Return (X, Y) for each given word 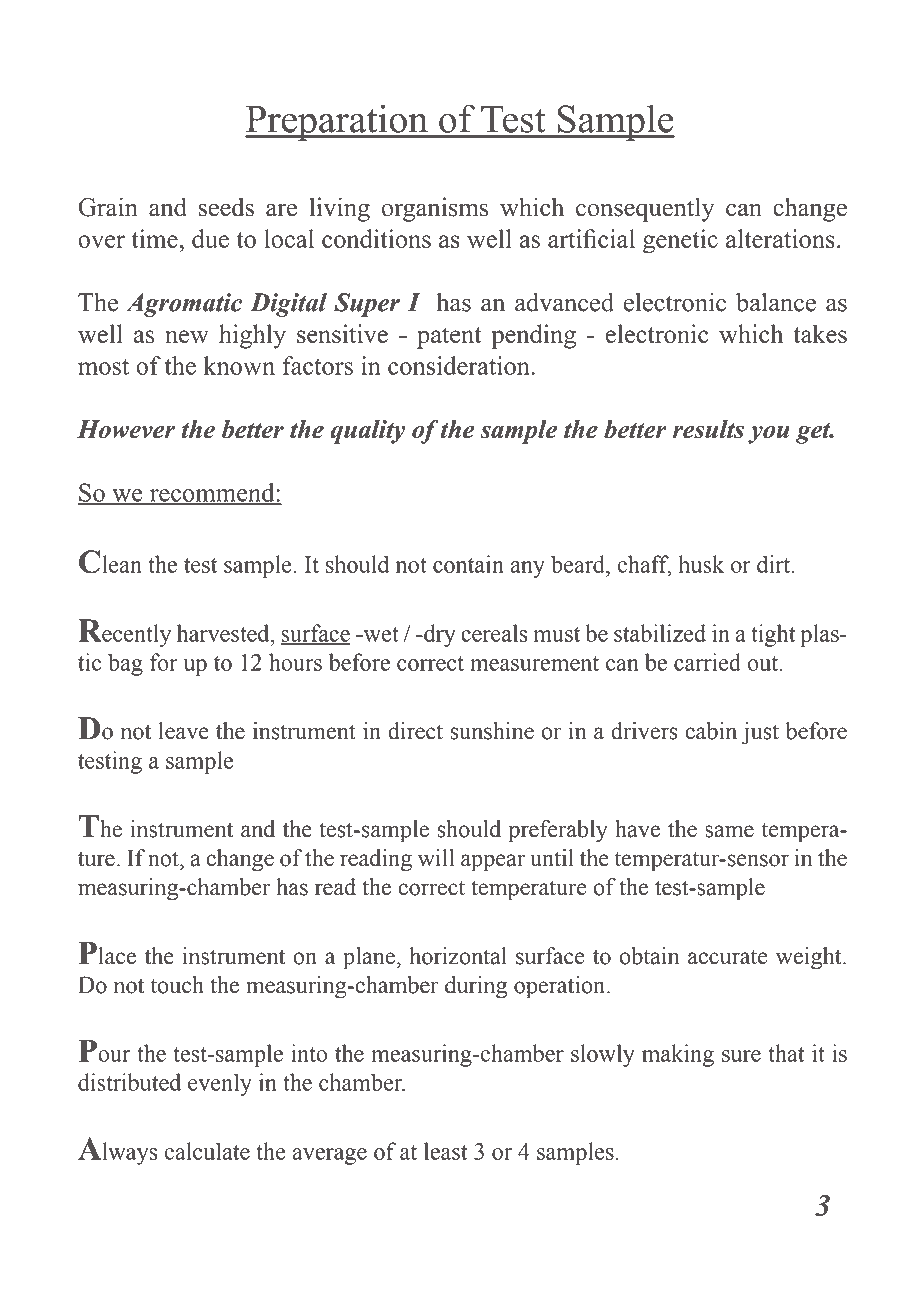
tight (773, 635)
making (678, 1055)
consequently (645, 209)
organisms (434, 209)
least (445, 1151)
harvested (224, 633)
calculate (207, 1151)
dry (439, 635)
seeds (226, 207)
